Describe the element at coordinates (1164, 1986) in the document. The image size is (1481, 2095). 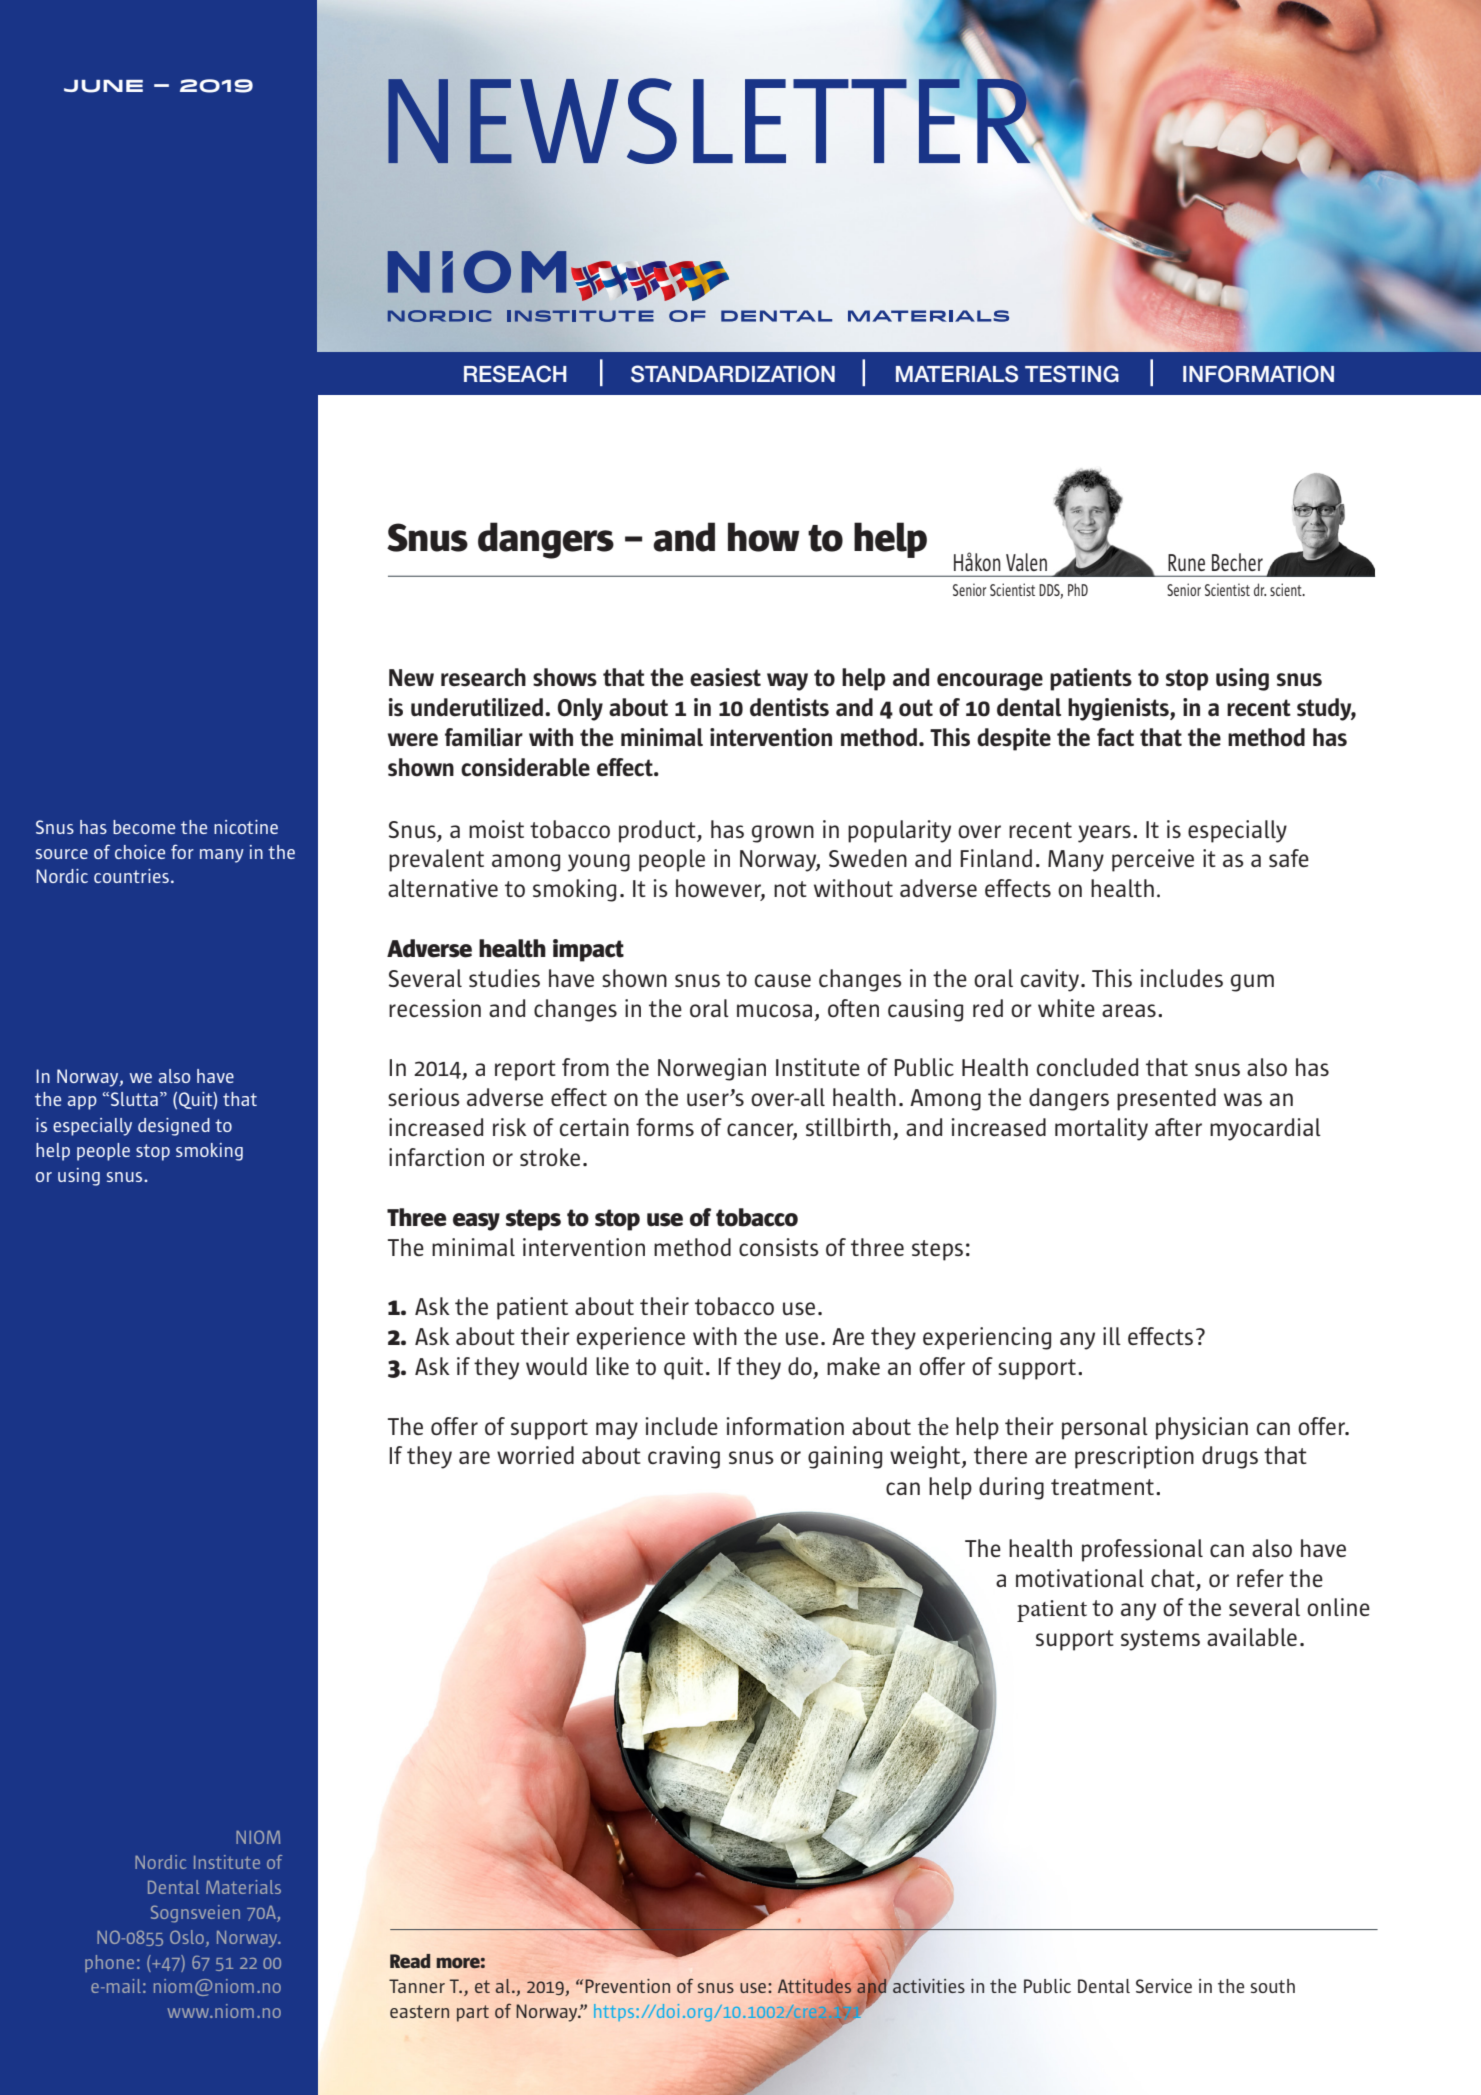
I see `Service` at that location.
